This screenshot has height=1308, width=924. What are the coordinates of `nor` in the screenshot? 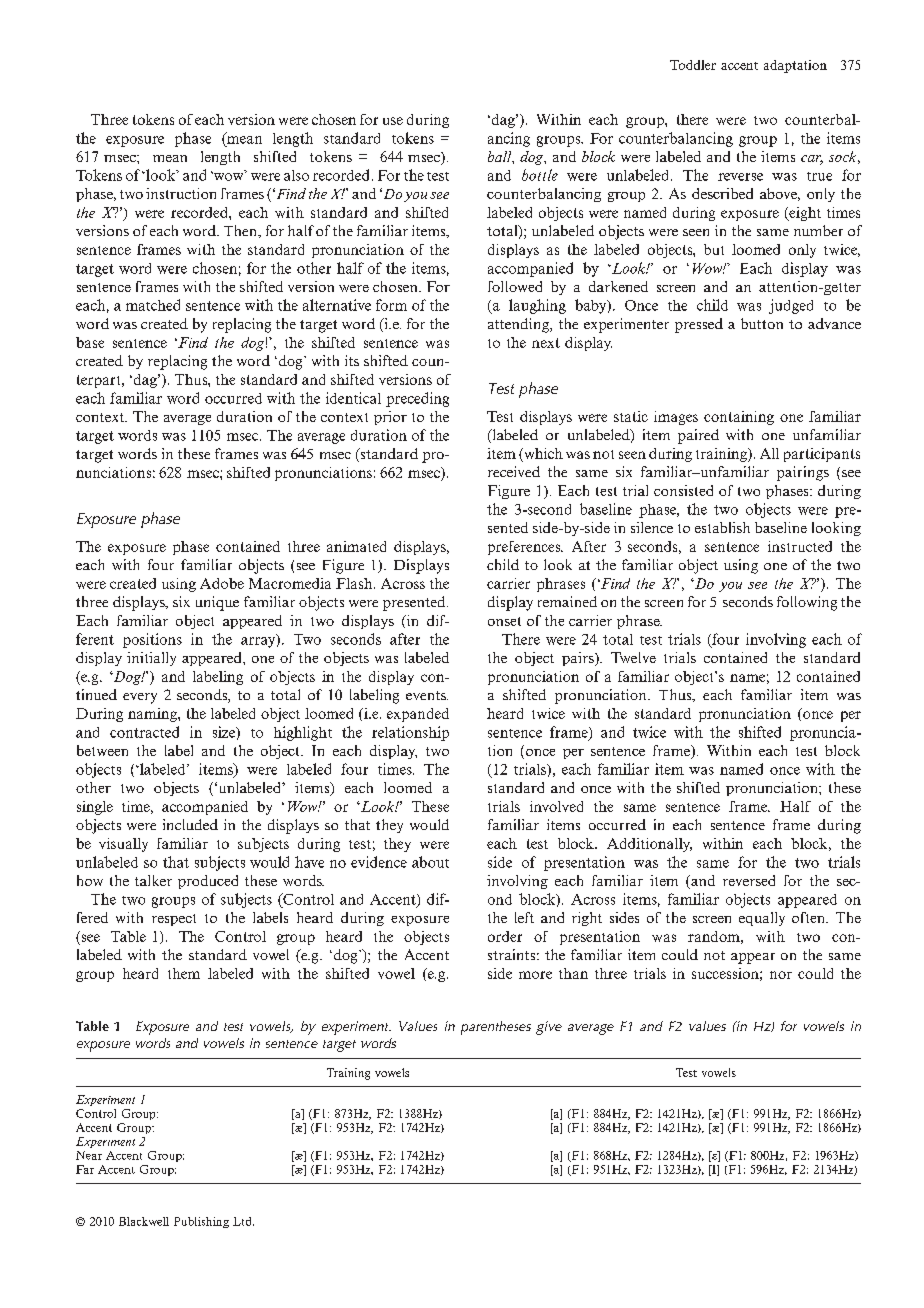 It's located at (781, 975).
